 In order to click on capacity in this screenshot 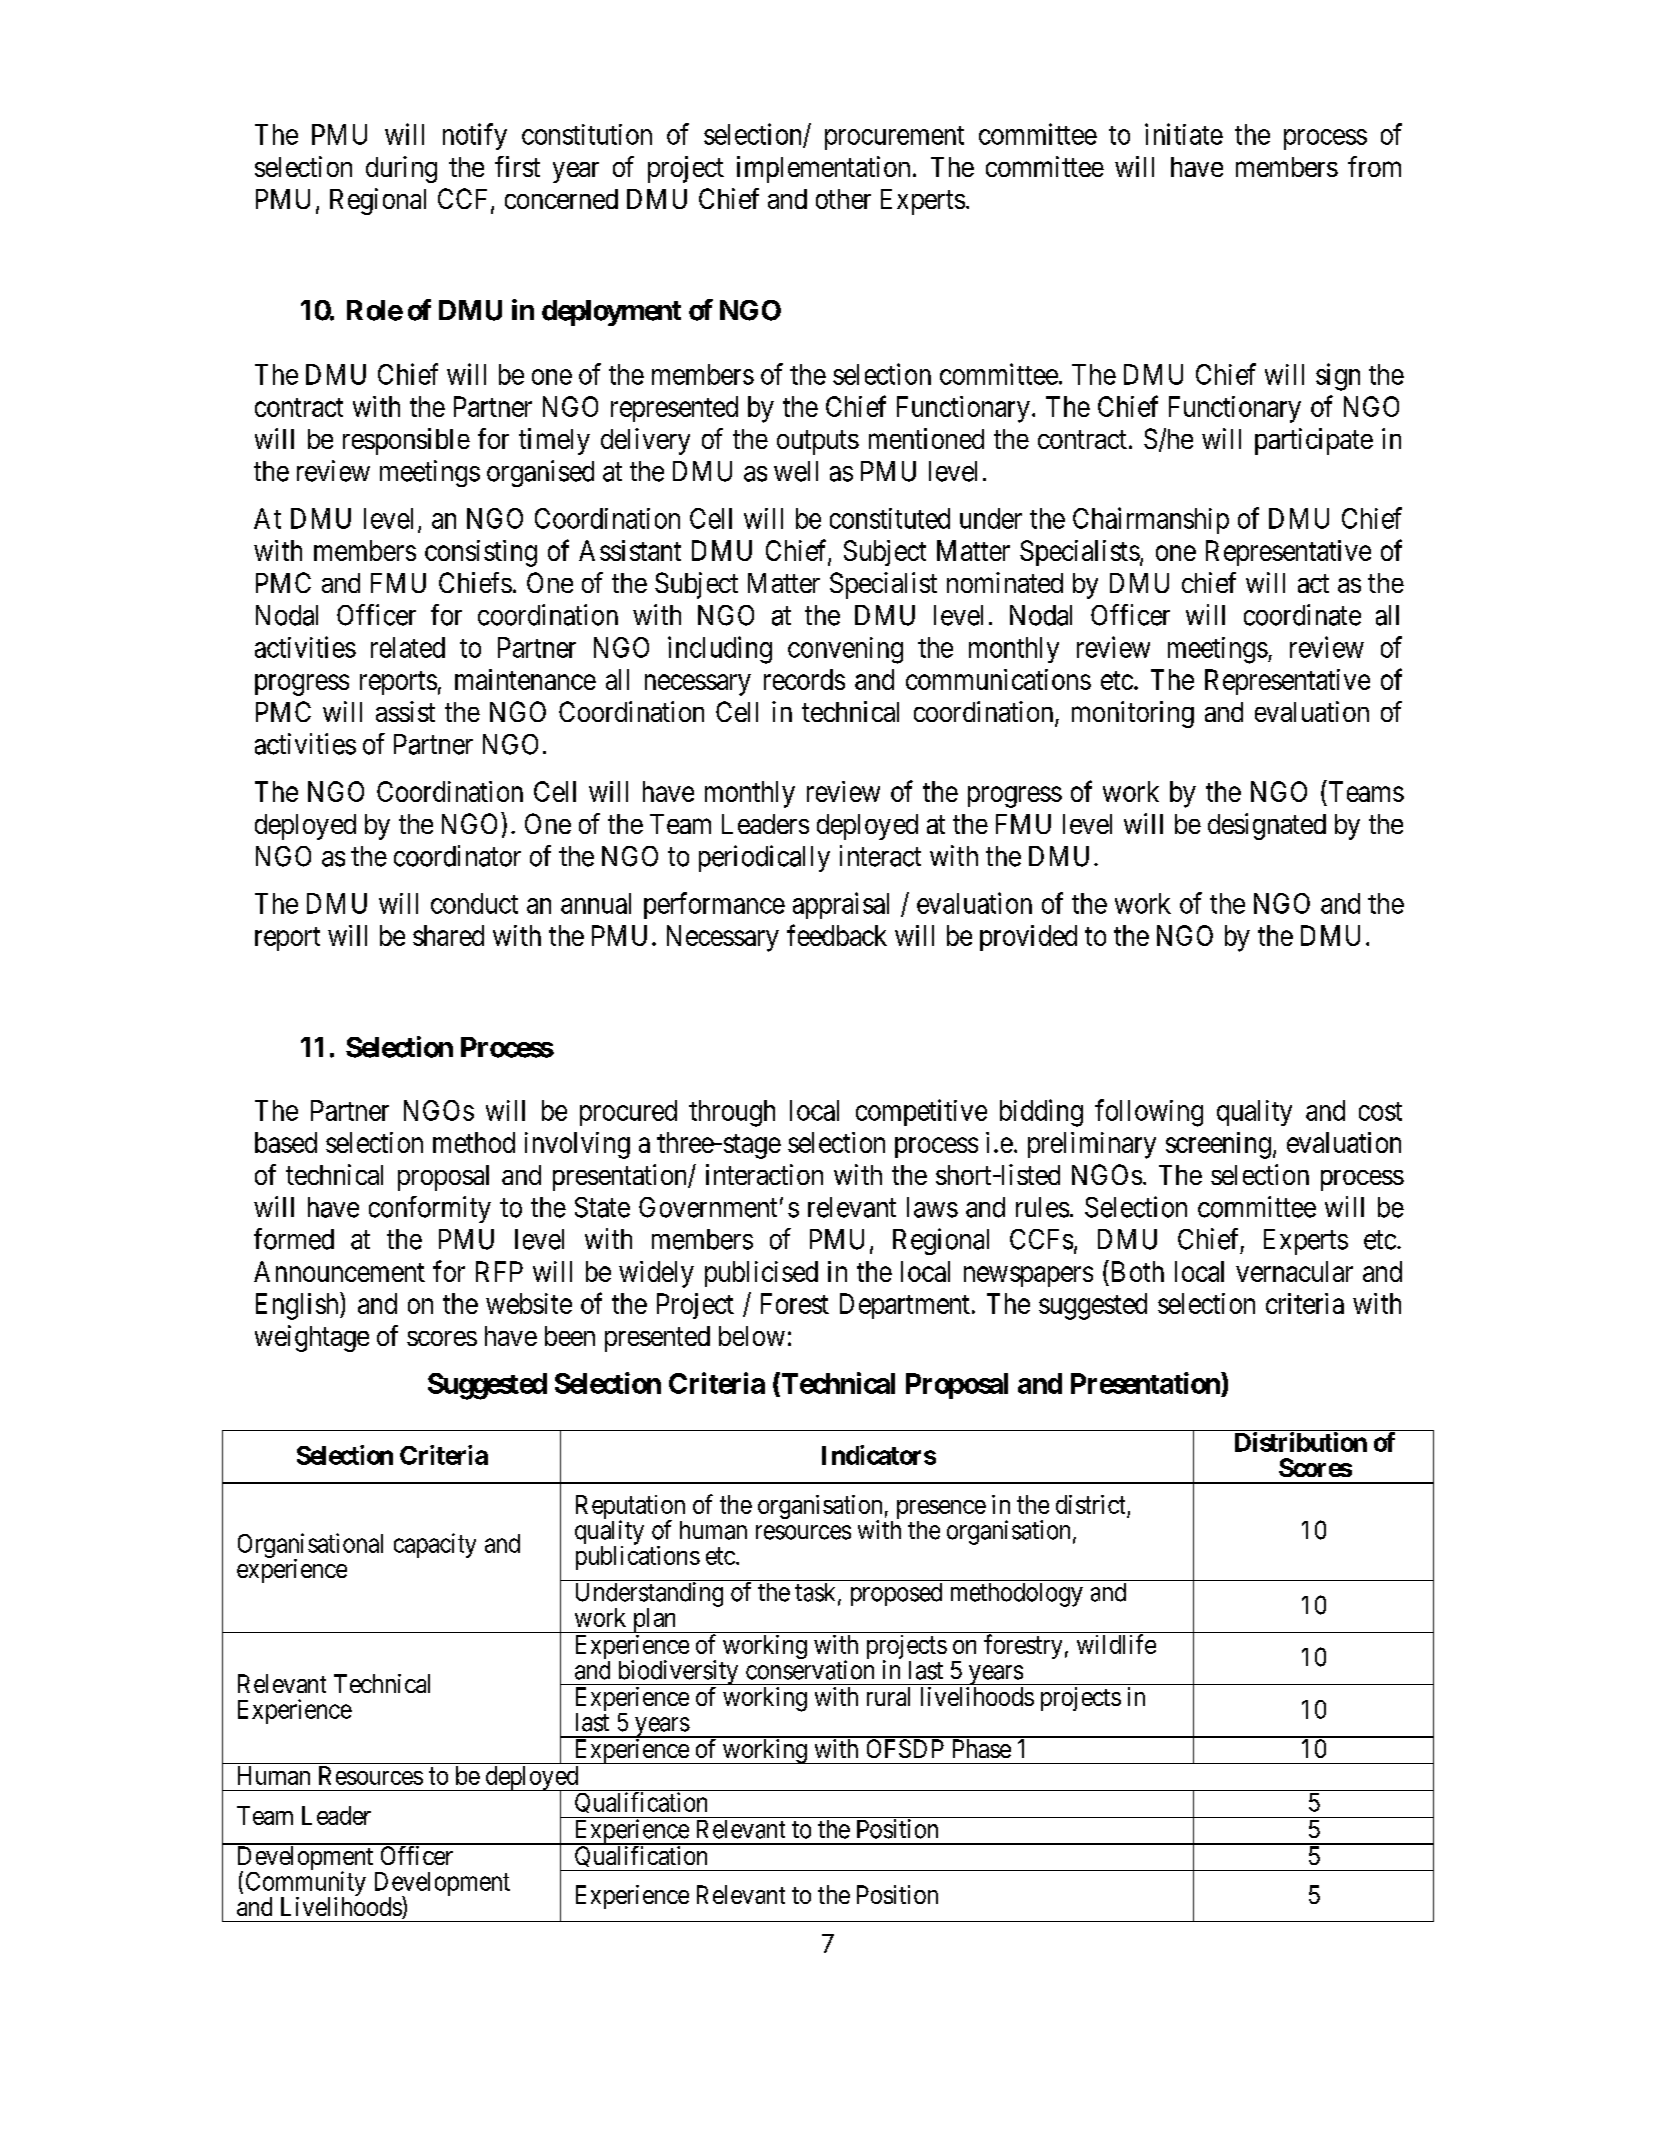, I will do `click(435, 1545)`.
